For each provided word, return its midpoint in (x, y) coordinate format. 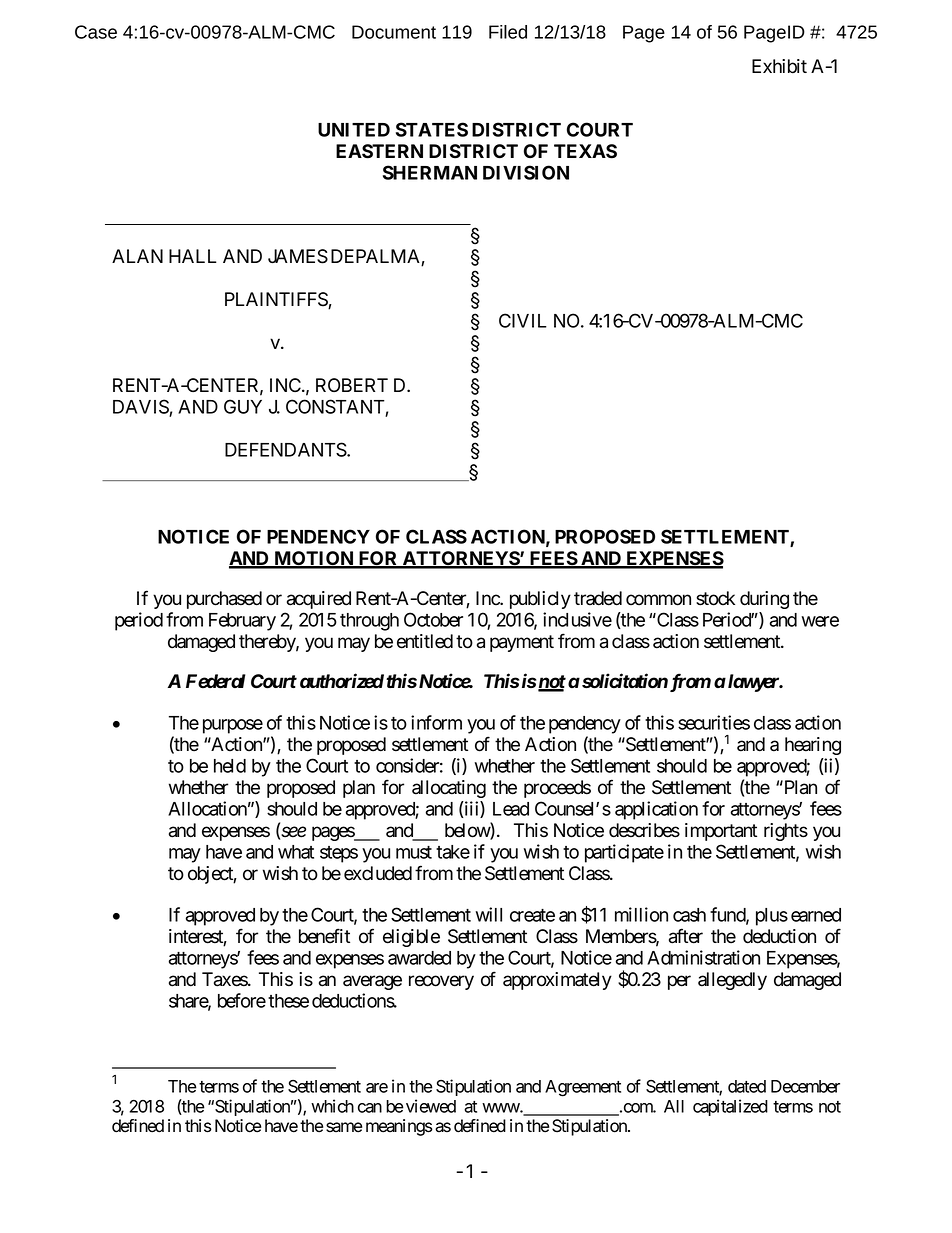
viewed (431, 1106)
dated (747, 1086)
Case (96, 32)
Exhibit (779, 66)
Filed (508, 32)
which (332, 1106)
